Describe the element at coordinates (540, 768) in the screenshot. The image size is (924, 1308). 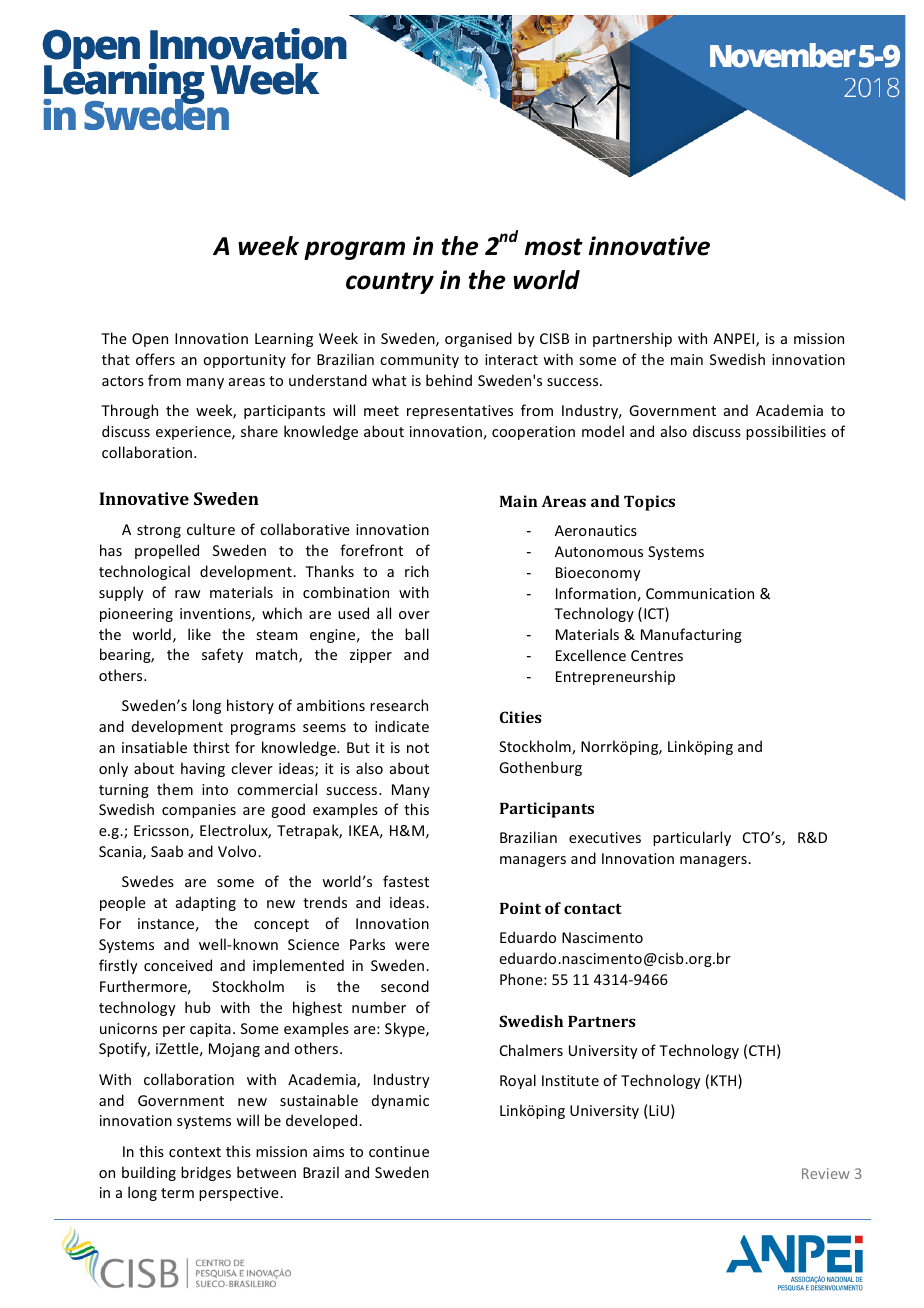
I see `Gothenburg` at that location.
